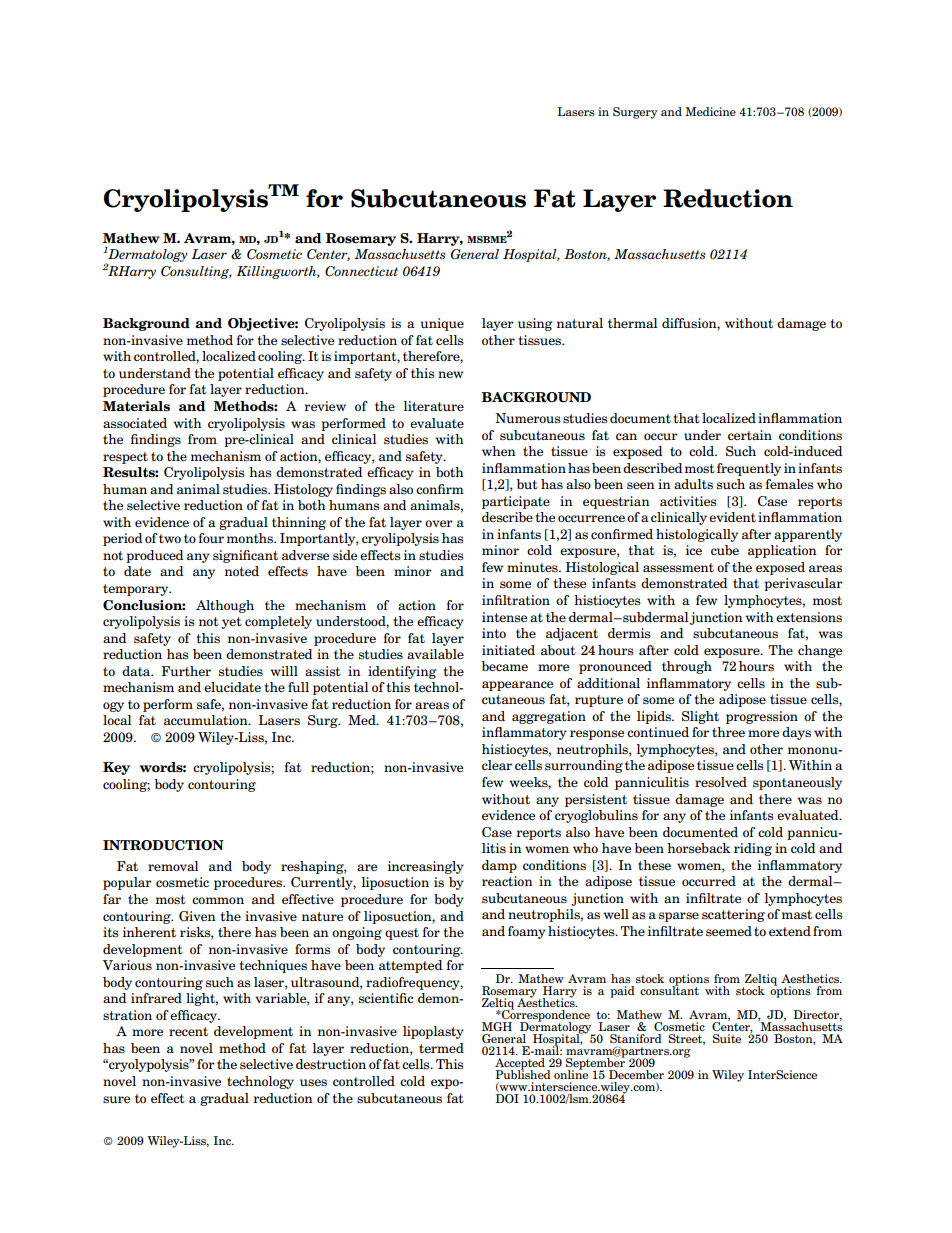 Image resolution: width=952 pixels, height=1233 pixels. I want to click on Suite, so click(727, 1038).
